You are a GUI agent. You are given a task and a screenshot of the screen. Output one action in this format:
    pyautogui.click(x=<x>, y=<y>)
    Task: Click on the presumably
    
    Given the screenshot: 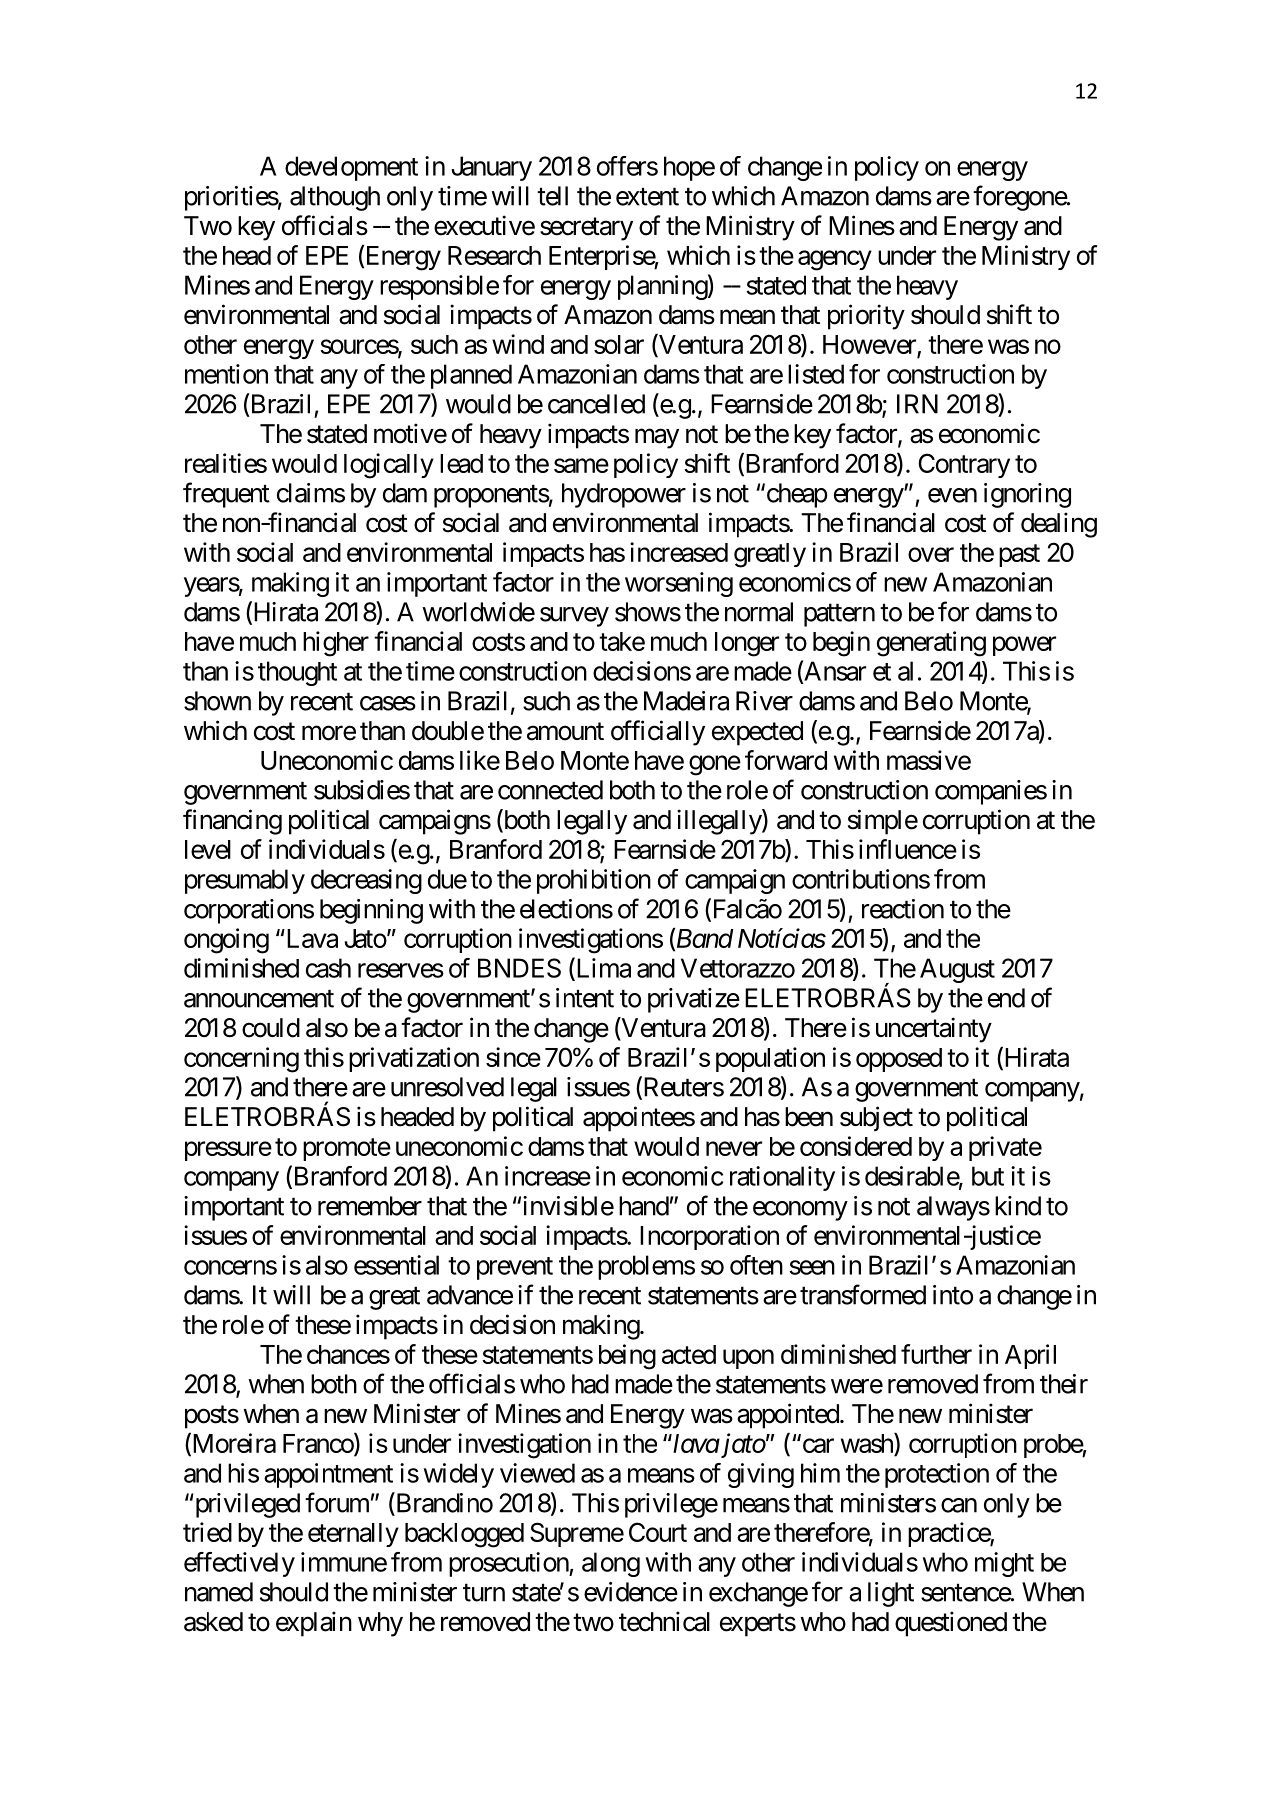 What is the action you would take?
    pyautogui.click(x=245, y=881)
